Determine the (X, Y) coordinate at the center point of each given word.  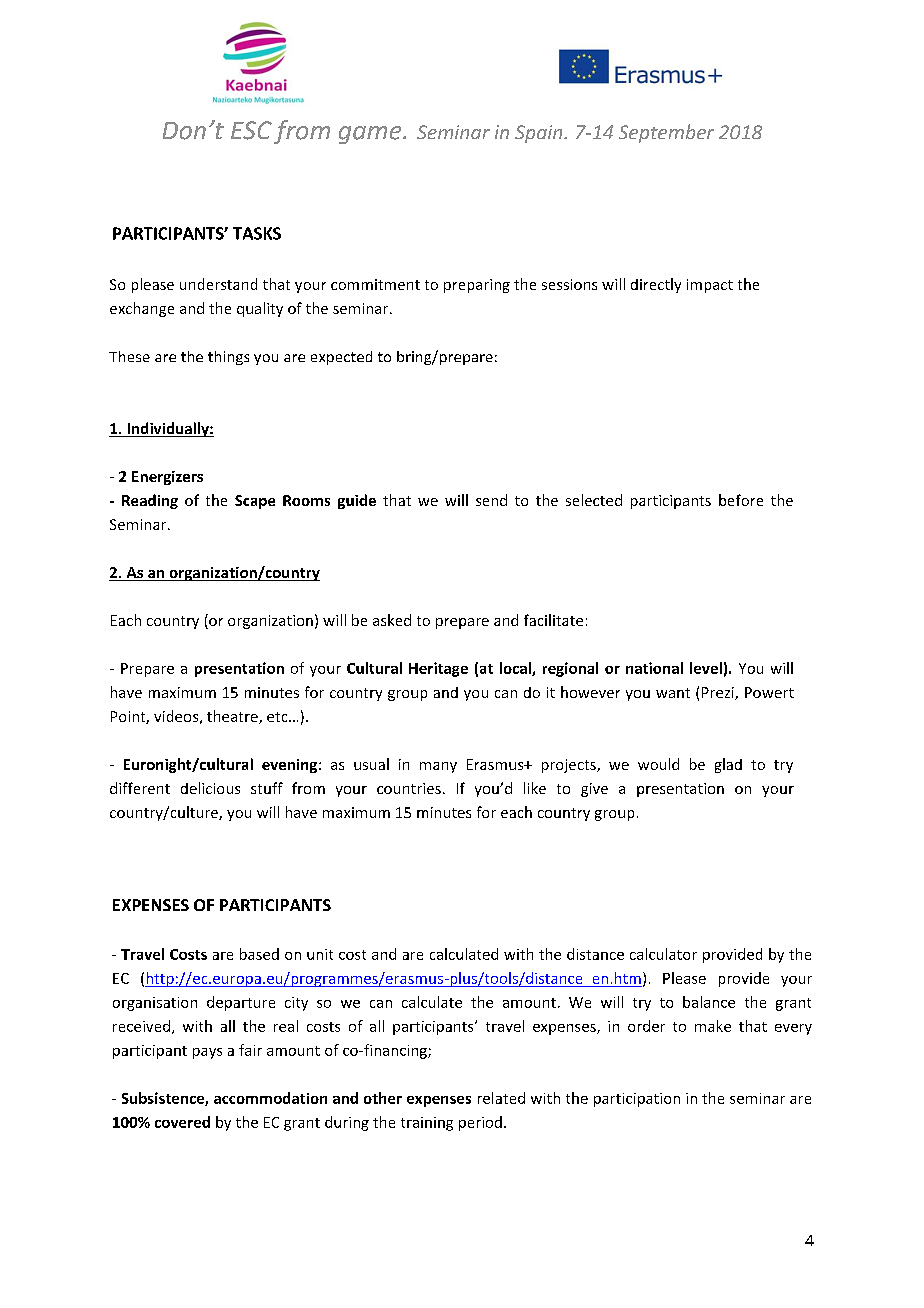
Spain (540, 134)
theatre (233, 717)
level (706, 668)
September (666, 133)
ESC (251, 130)
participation (637, 1100)
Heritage (438, 669)
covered (182, 1122)
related (501, 1098)
